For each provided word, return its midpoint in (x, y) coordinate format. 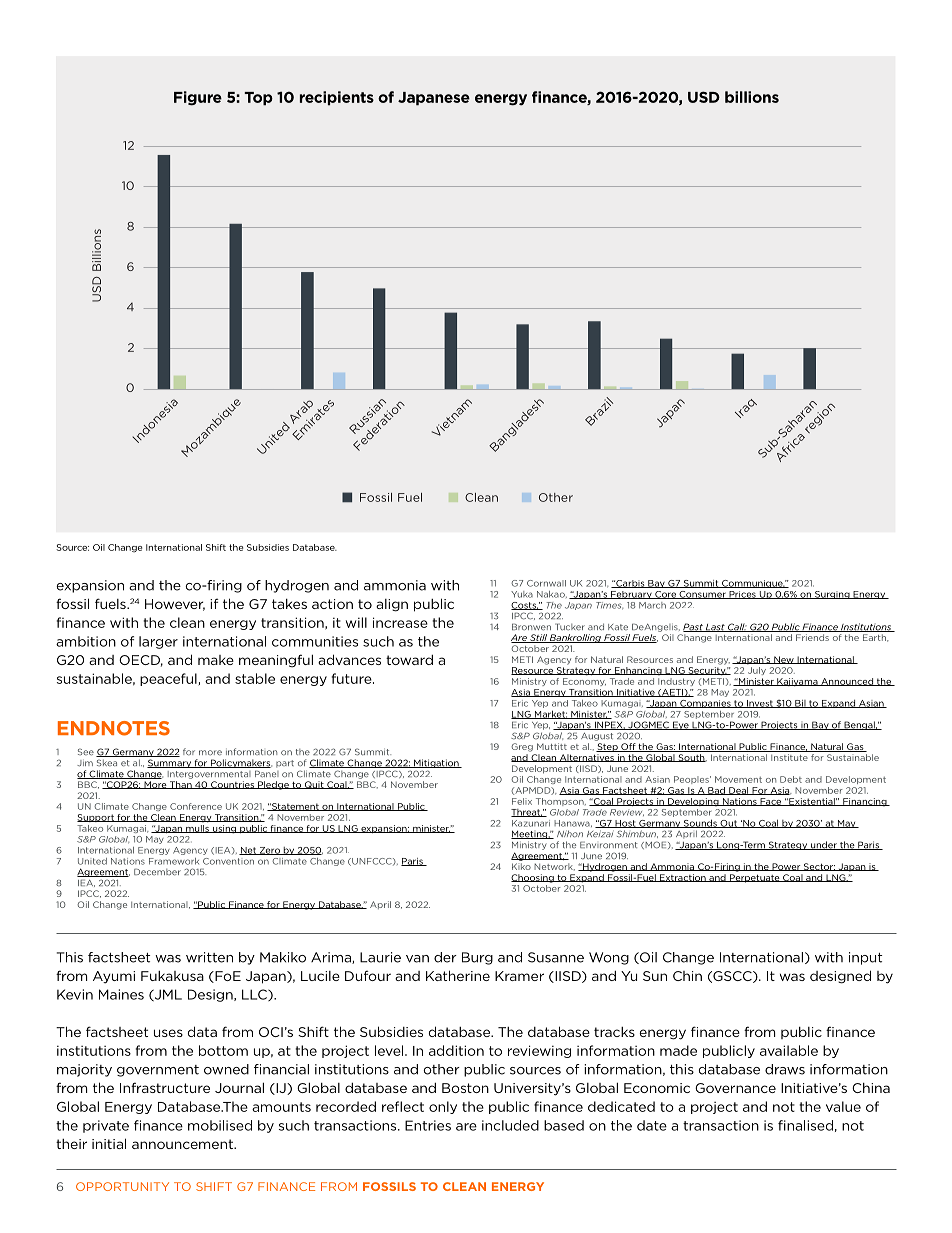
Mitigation (436, 763)
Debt (791, 779)
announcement (183, 1144)
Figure (198, 98)
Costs (525, 606)
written (209, 957)
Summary (170, 763)
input (866, 958)
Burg (477, 958)
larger (158, 642)
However (175, 605)
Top (258, 99)
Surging (832, 595)
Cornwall (546, 583)
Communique (752, 584)
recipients (337, 98)
